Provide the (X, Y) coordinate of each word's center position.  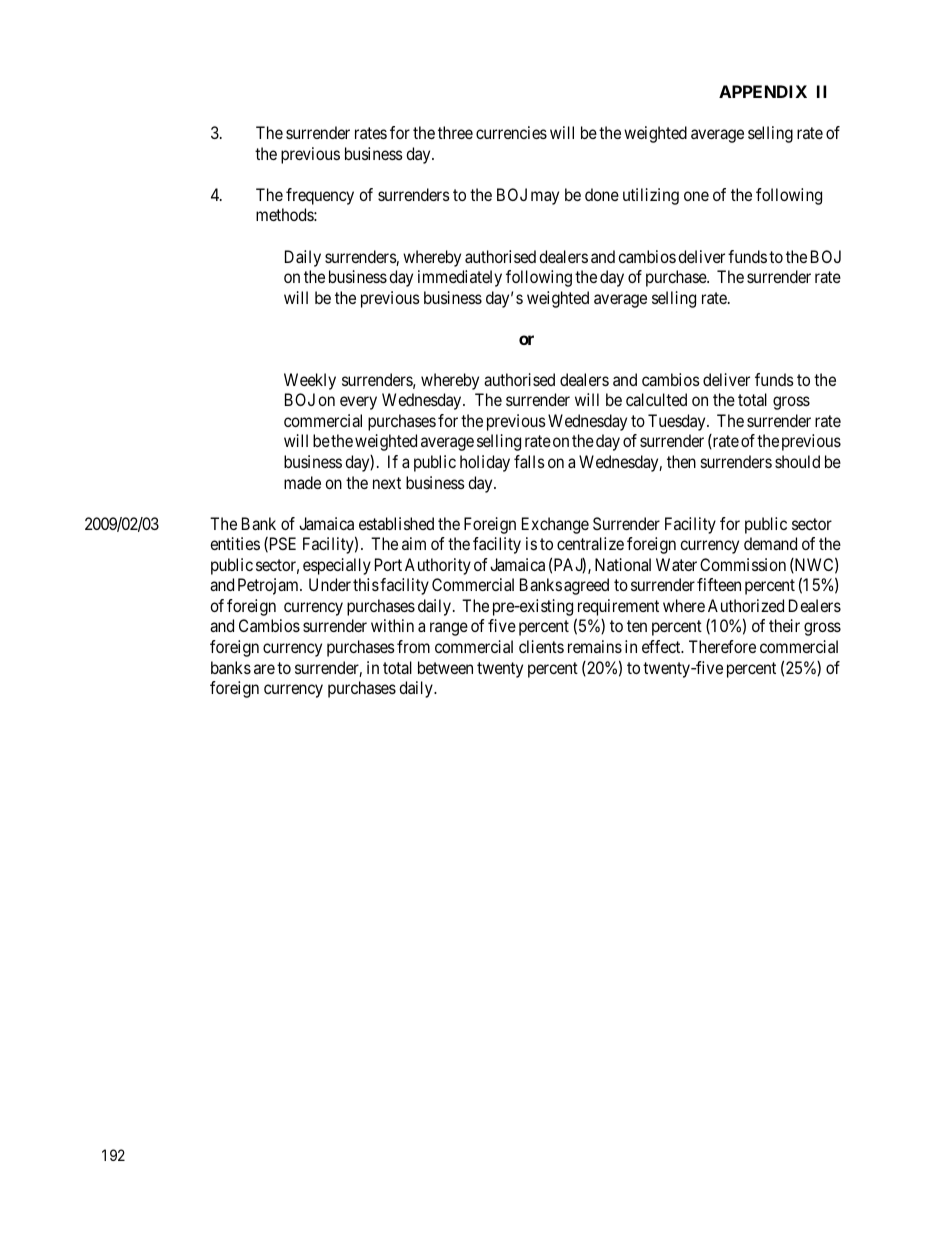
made (302, 482)
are (264, 669)
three (455, 132)
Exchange (555, 525)
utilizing (651, 196)
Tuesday (678, 422)
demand (770, 543)
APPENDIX (763, 91)
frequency (320, 196)
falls (529, 461)
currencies (511, 132)
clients (541, 646)
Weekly (310, 381)
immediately (460, 278)
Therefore (722, 646)
